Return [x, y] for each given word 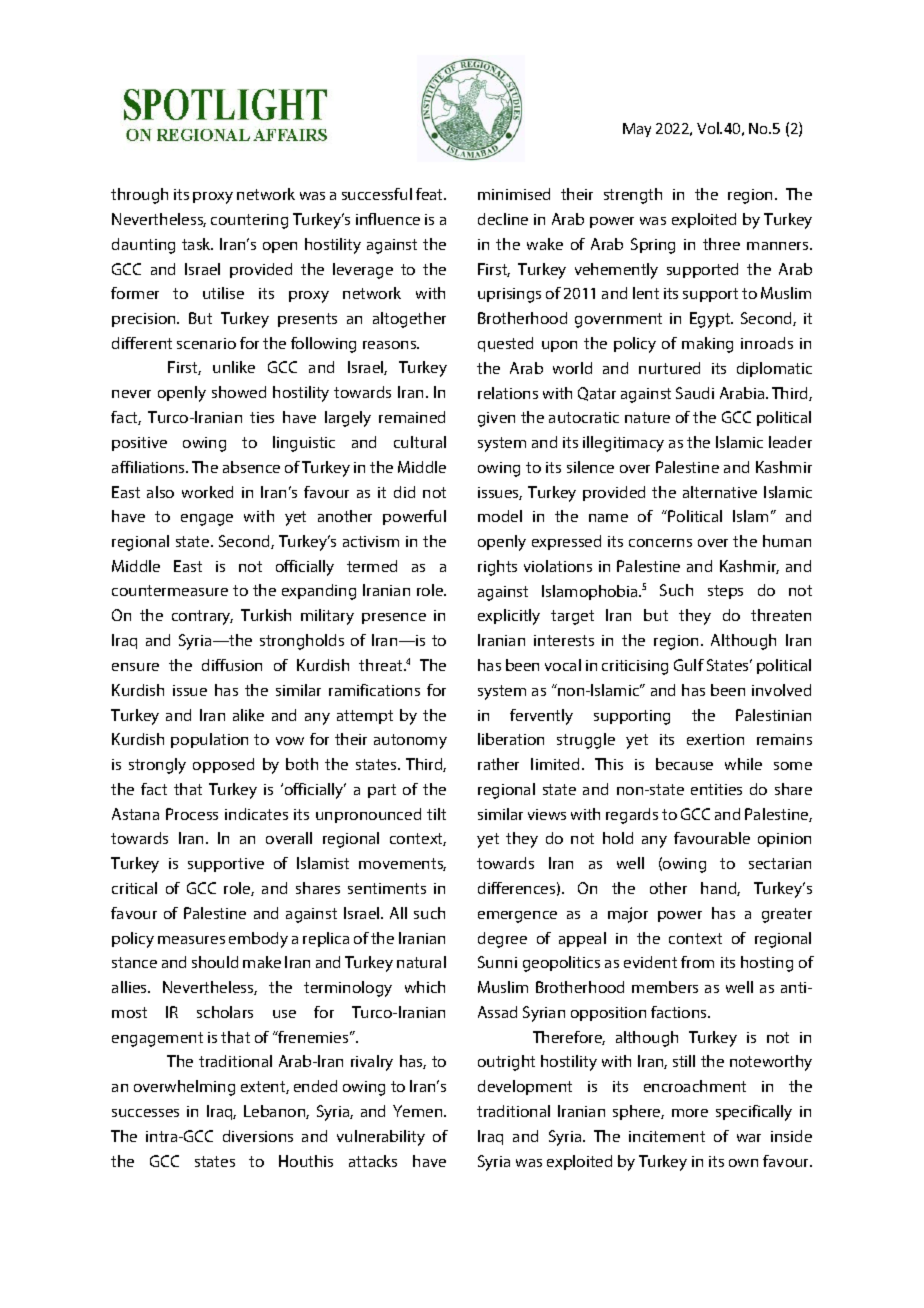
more [690, 1113]
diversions [258, 1136]
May [637, 130]
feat [431, 194]
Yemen [419, 1111]
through [139, 196]
